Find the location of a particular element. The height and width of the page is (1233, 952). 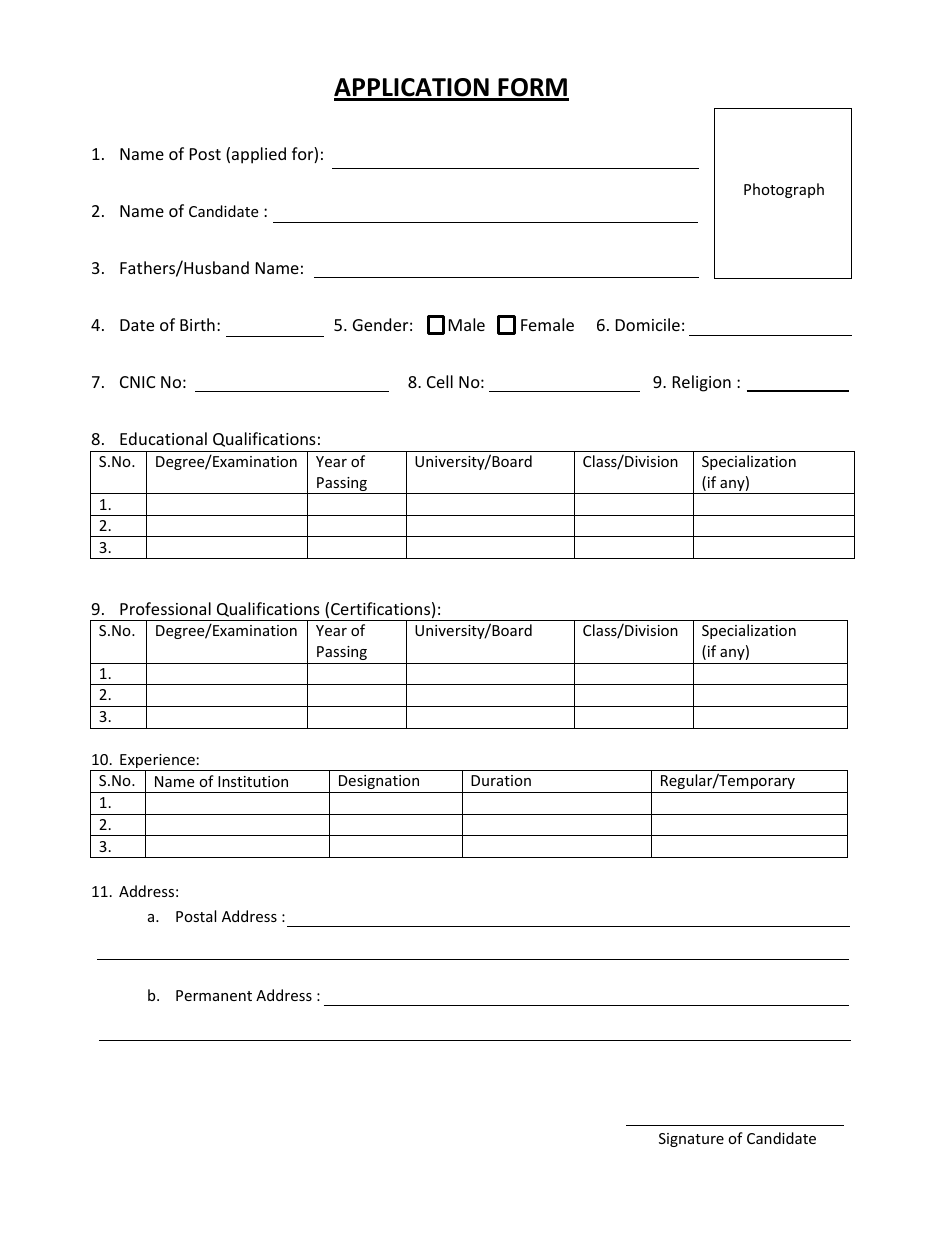

Photograph is located at coordinates (784, 190).
